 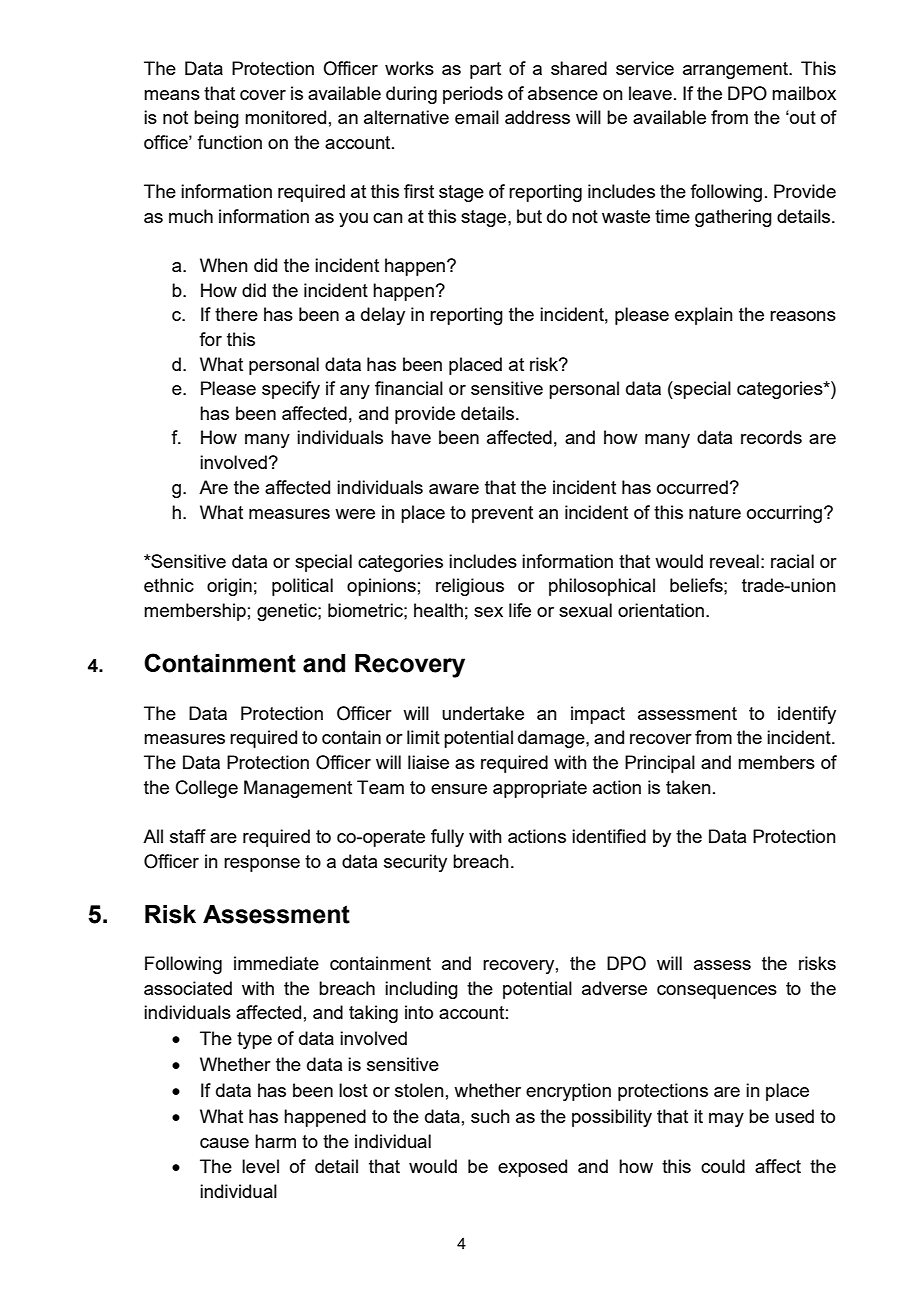 I want to click on religious, so click(x=470, y=587).
